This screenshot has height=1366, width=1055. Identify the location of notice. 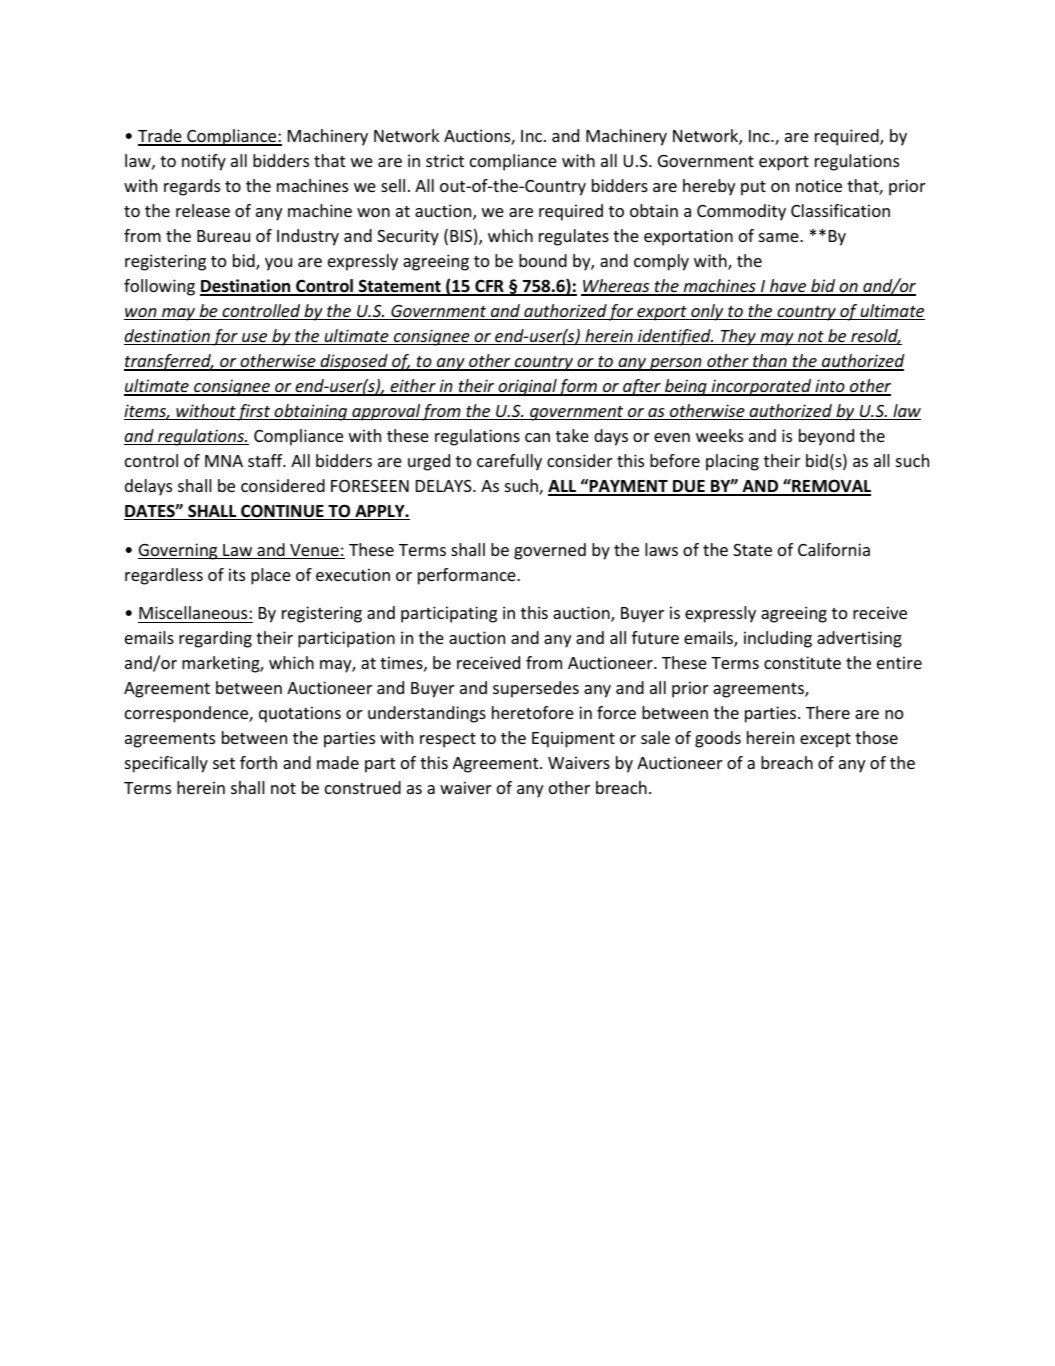
(819, 185).
